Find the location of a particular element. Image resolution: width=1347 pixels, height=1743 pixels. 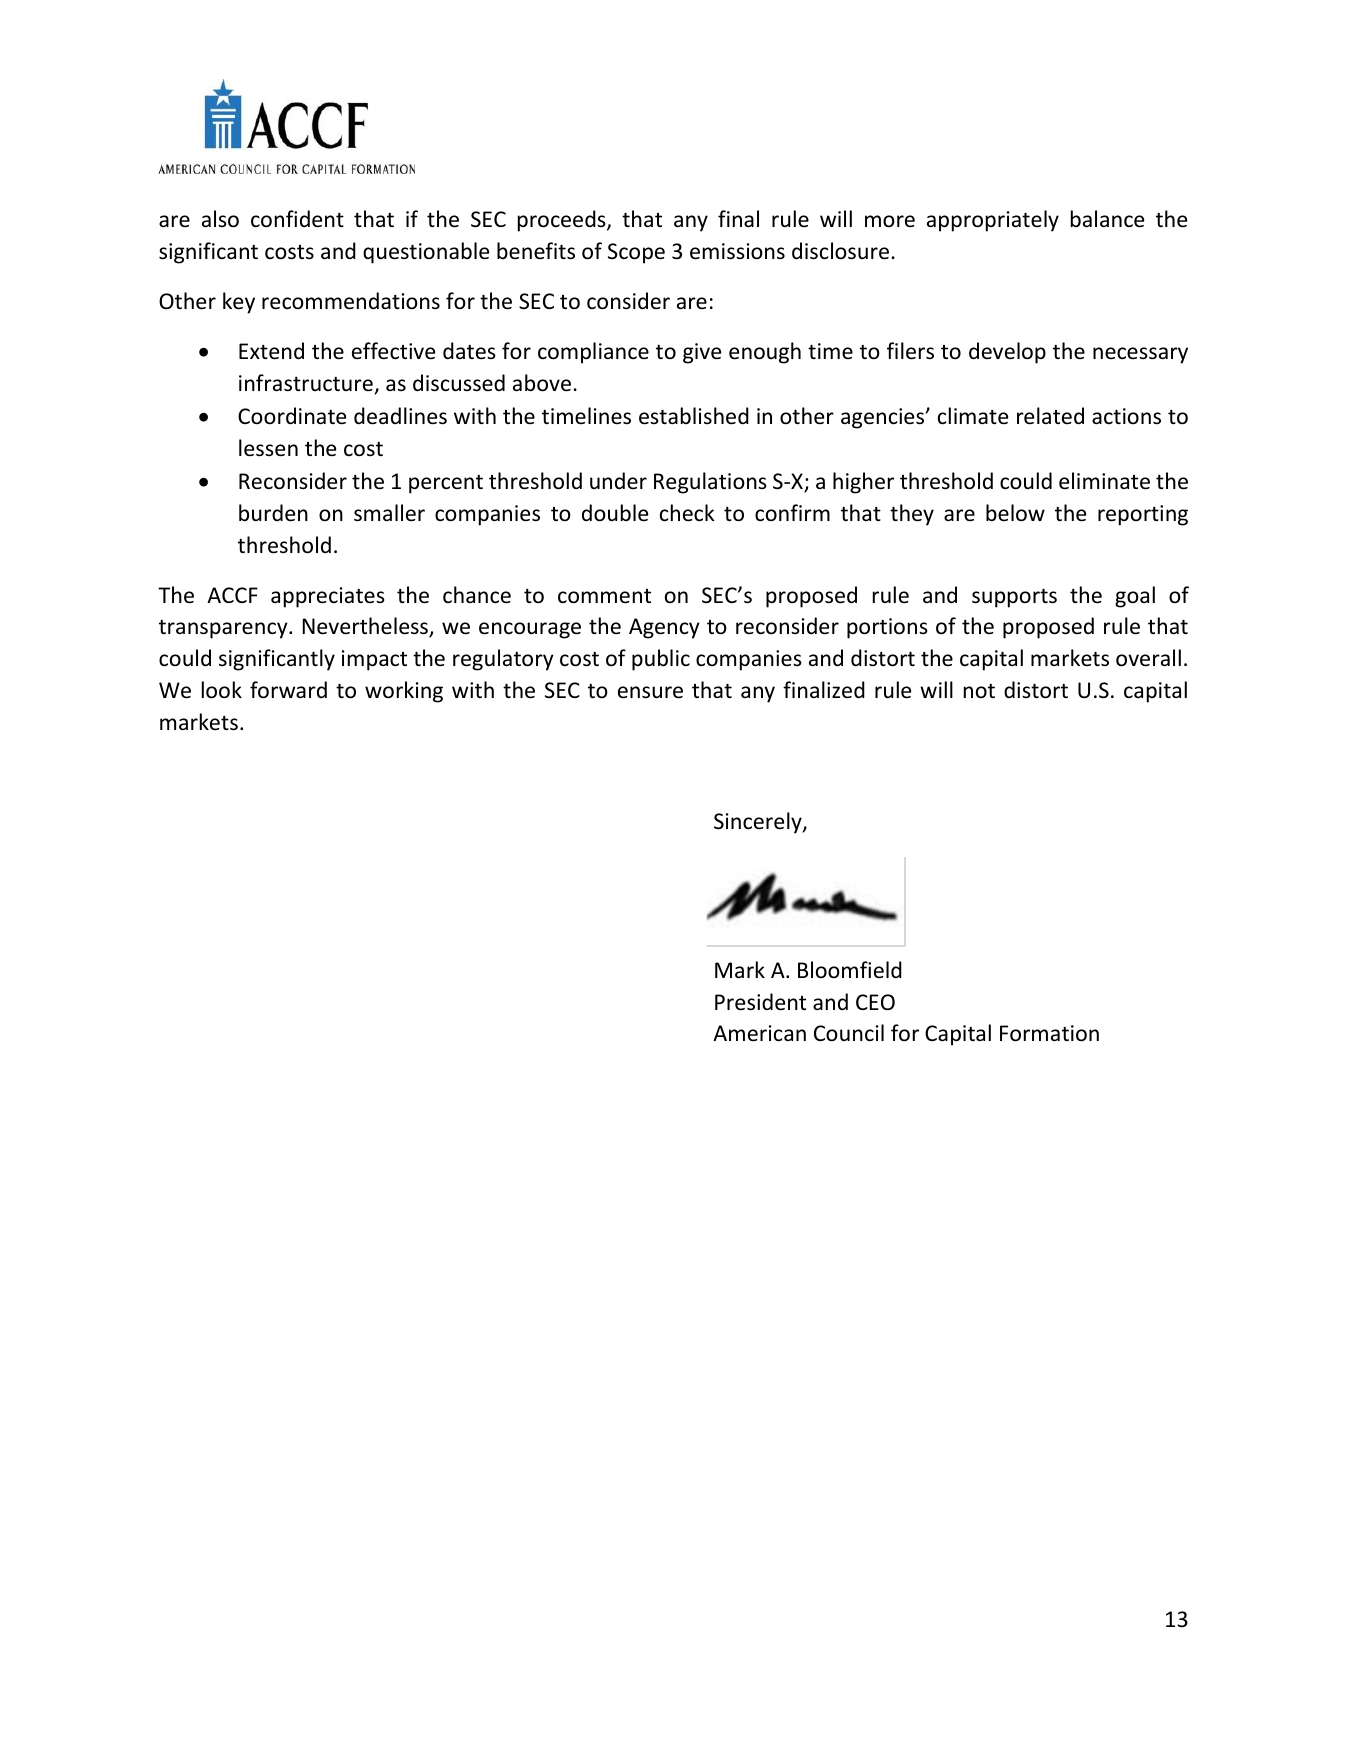

Formation is located at coordinates (1049, 1033).
